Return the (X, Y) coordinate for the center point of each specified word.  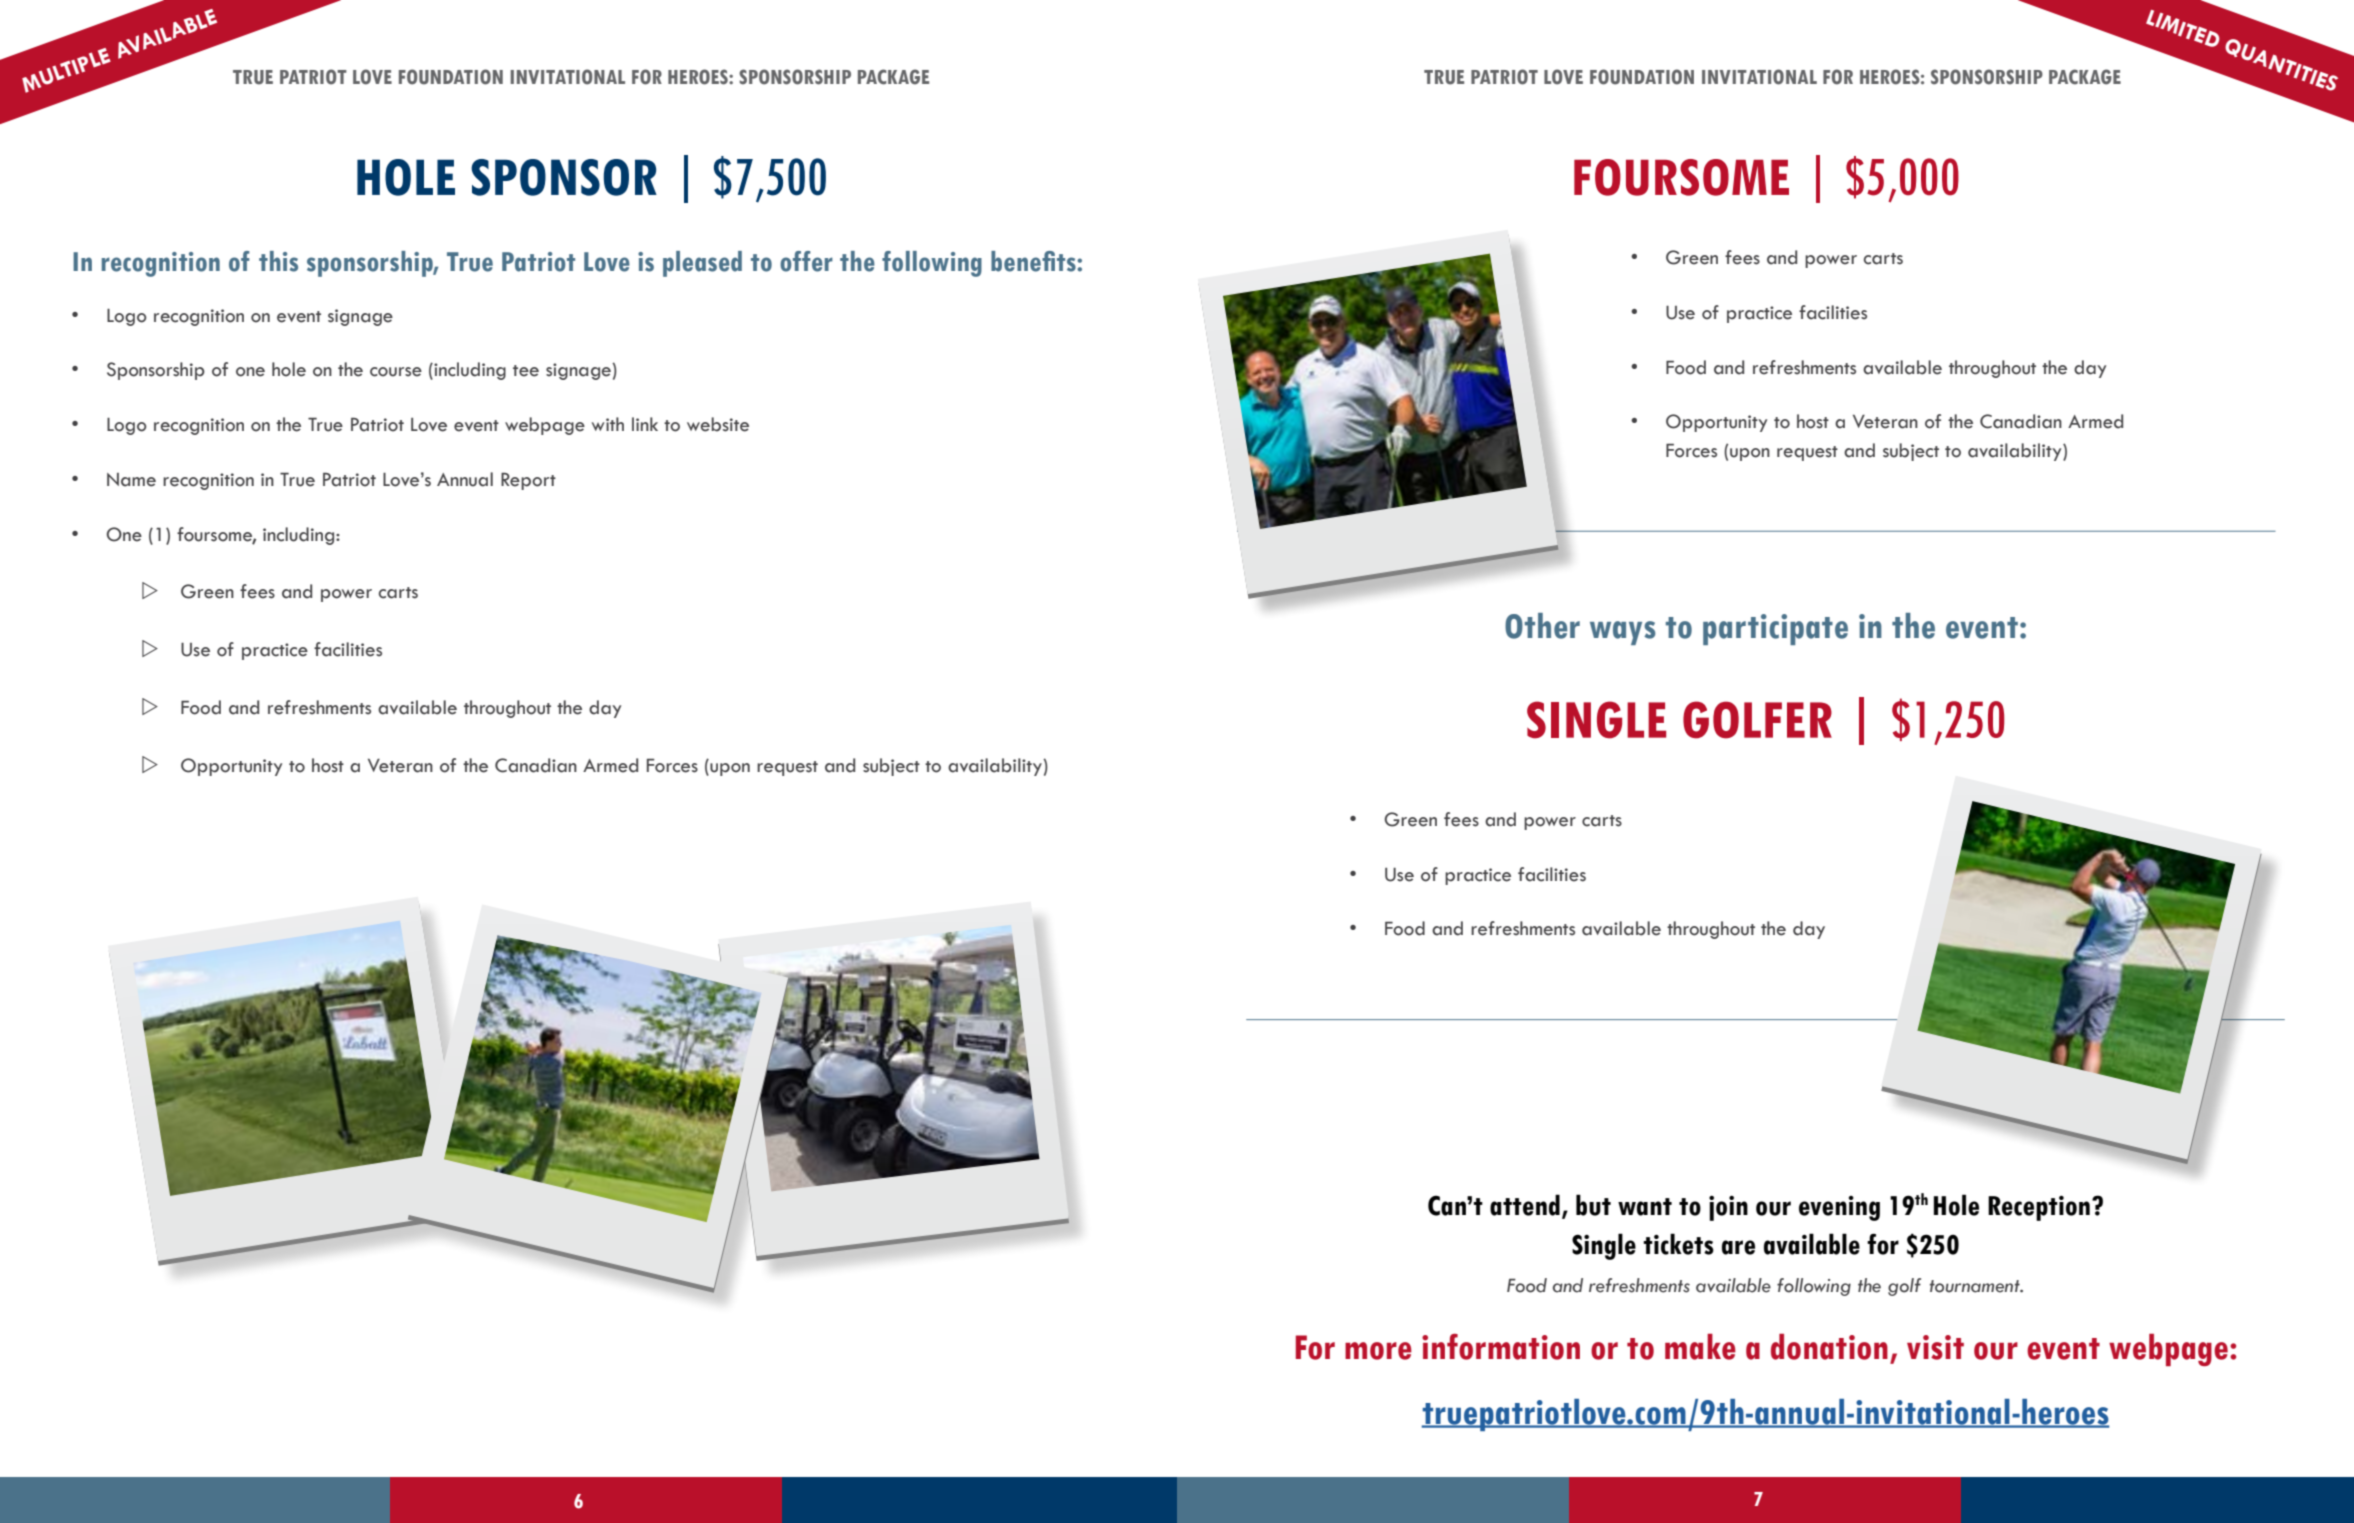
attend (1525, 1205)
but (1593, 1205)
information (1501, 1347)
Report (528, 481)
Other (1542, 626)
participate (1775, 629)
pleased (702, 264)
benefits (1034, 261)
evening (1839, 1208)
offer (806, 261)
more (1378, 1351)
